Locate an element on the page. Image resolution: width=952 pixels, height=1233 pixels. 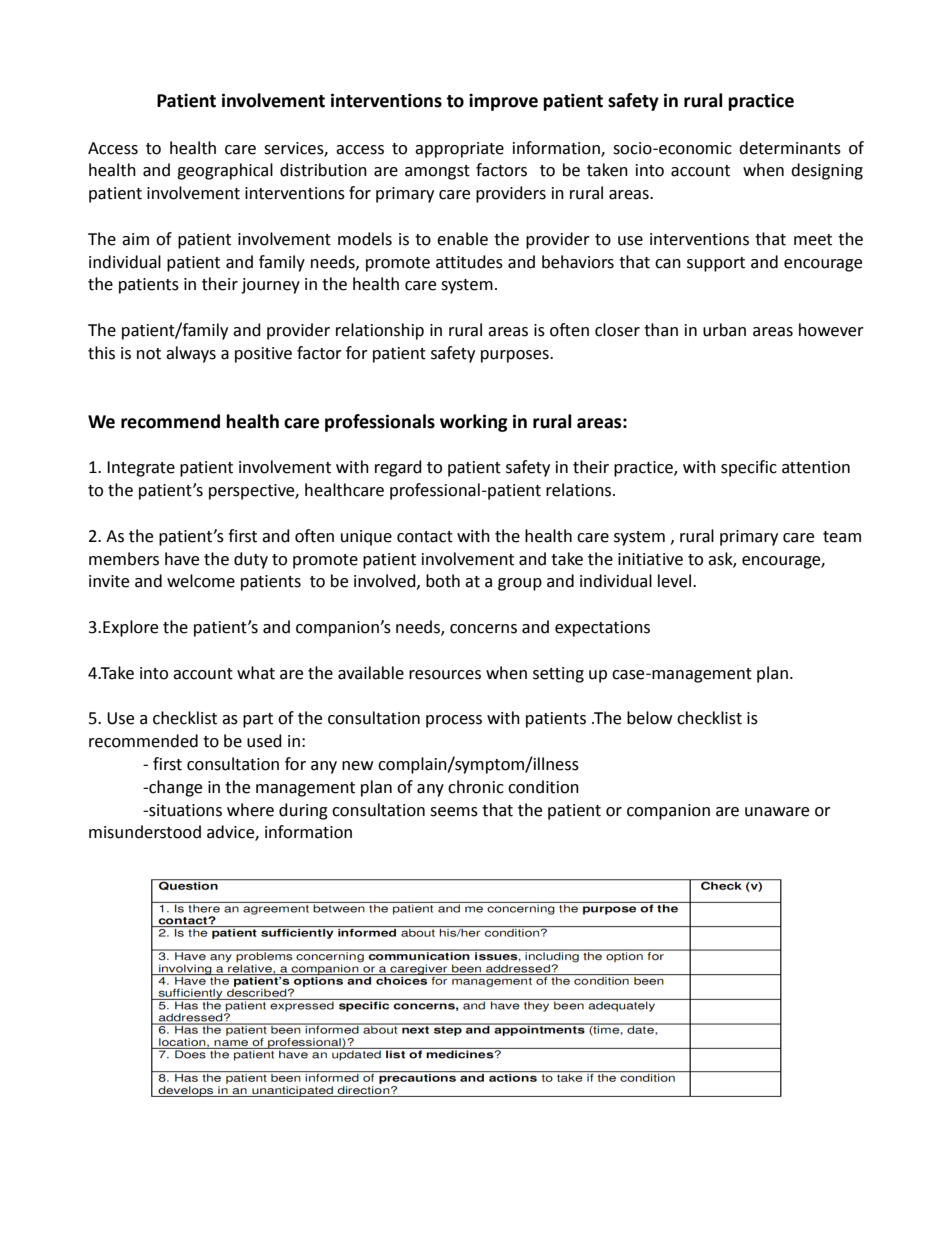
specific is located at coordinates (749, 468).
